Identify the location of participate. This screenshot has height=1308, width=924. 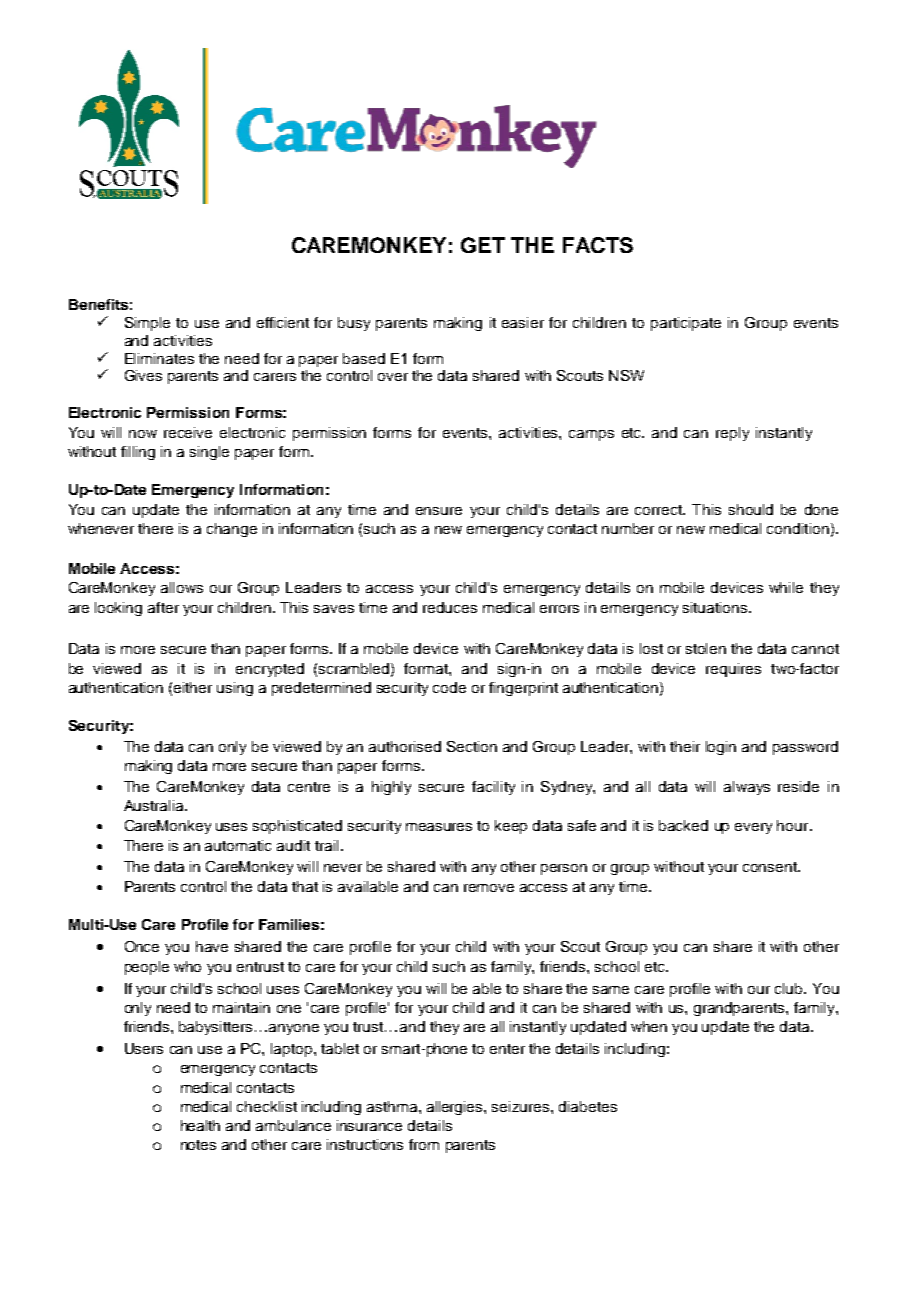
(686, 324).
